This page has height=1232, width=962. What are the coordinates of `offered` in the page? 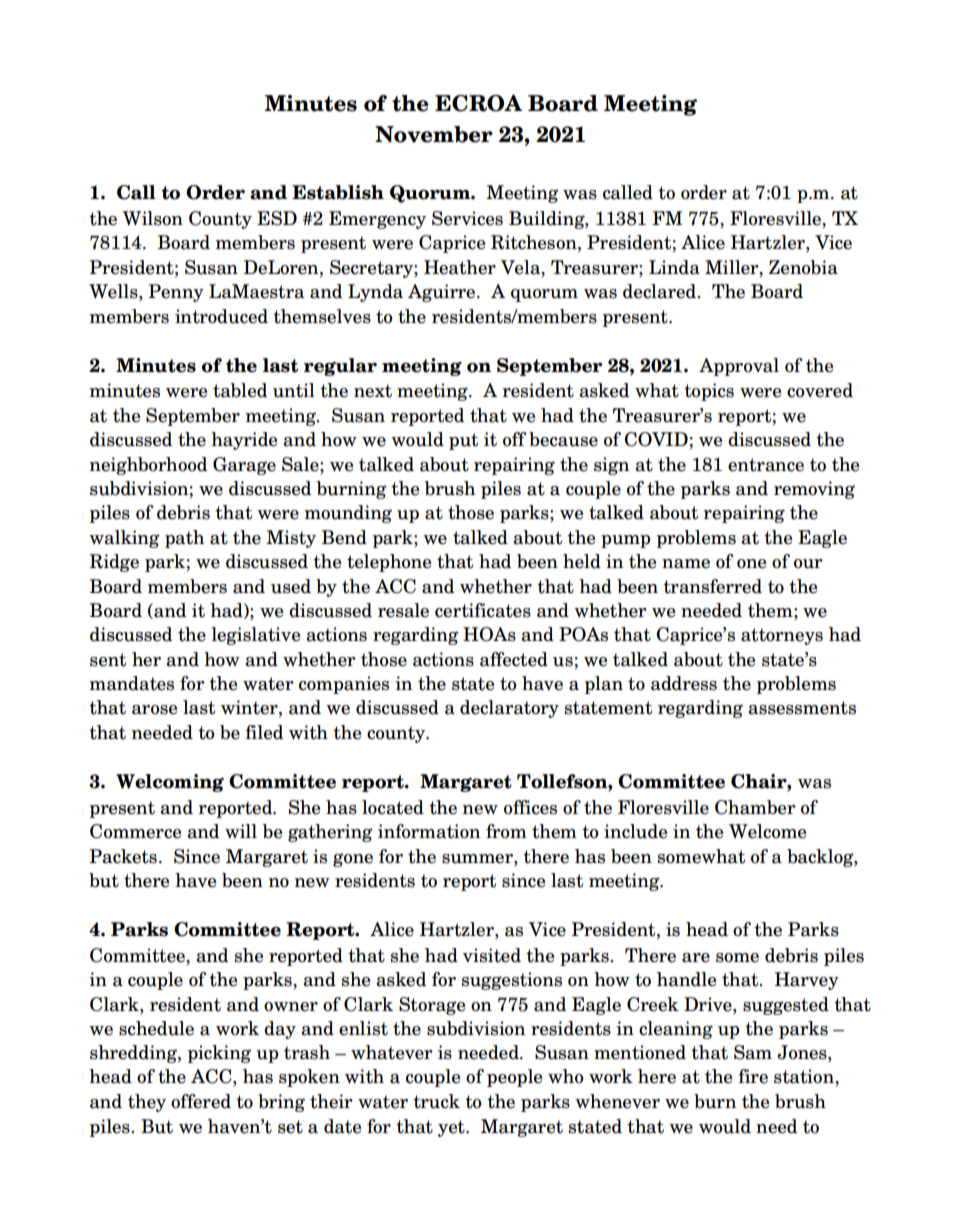 It's located at (201, 1101).
